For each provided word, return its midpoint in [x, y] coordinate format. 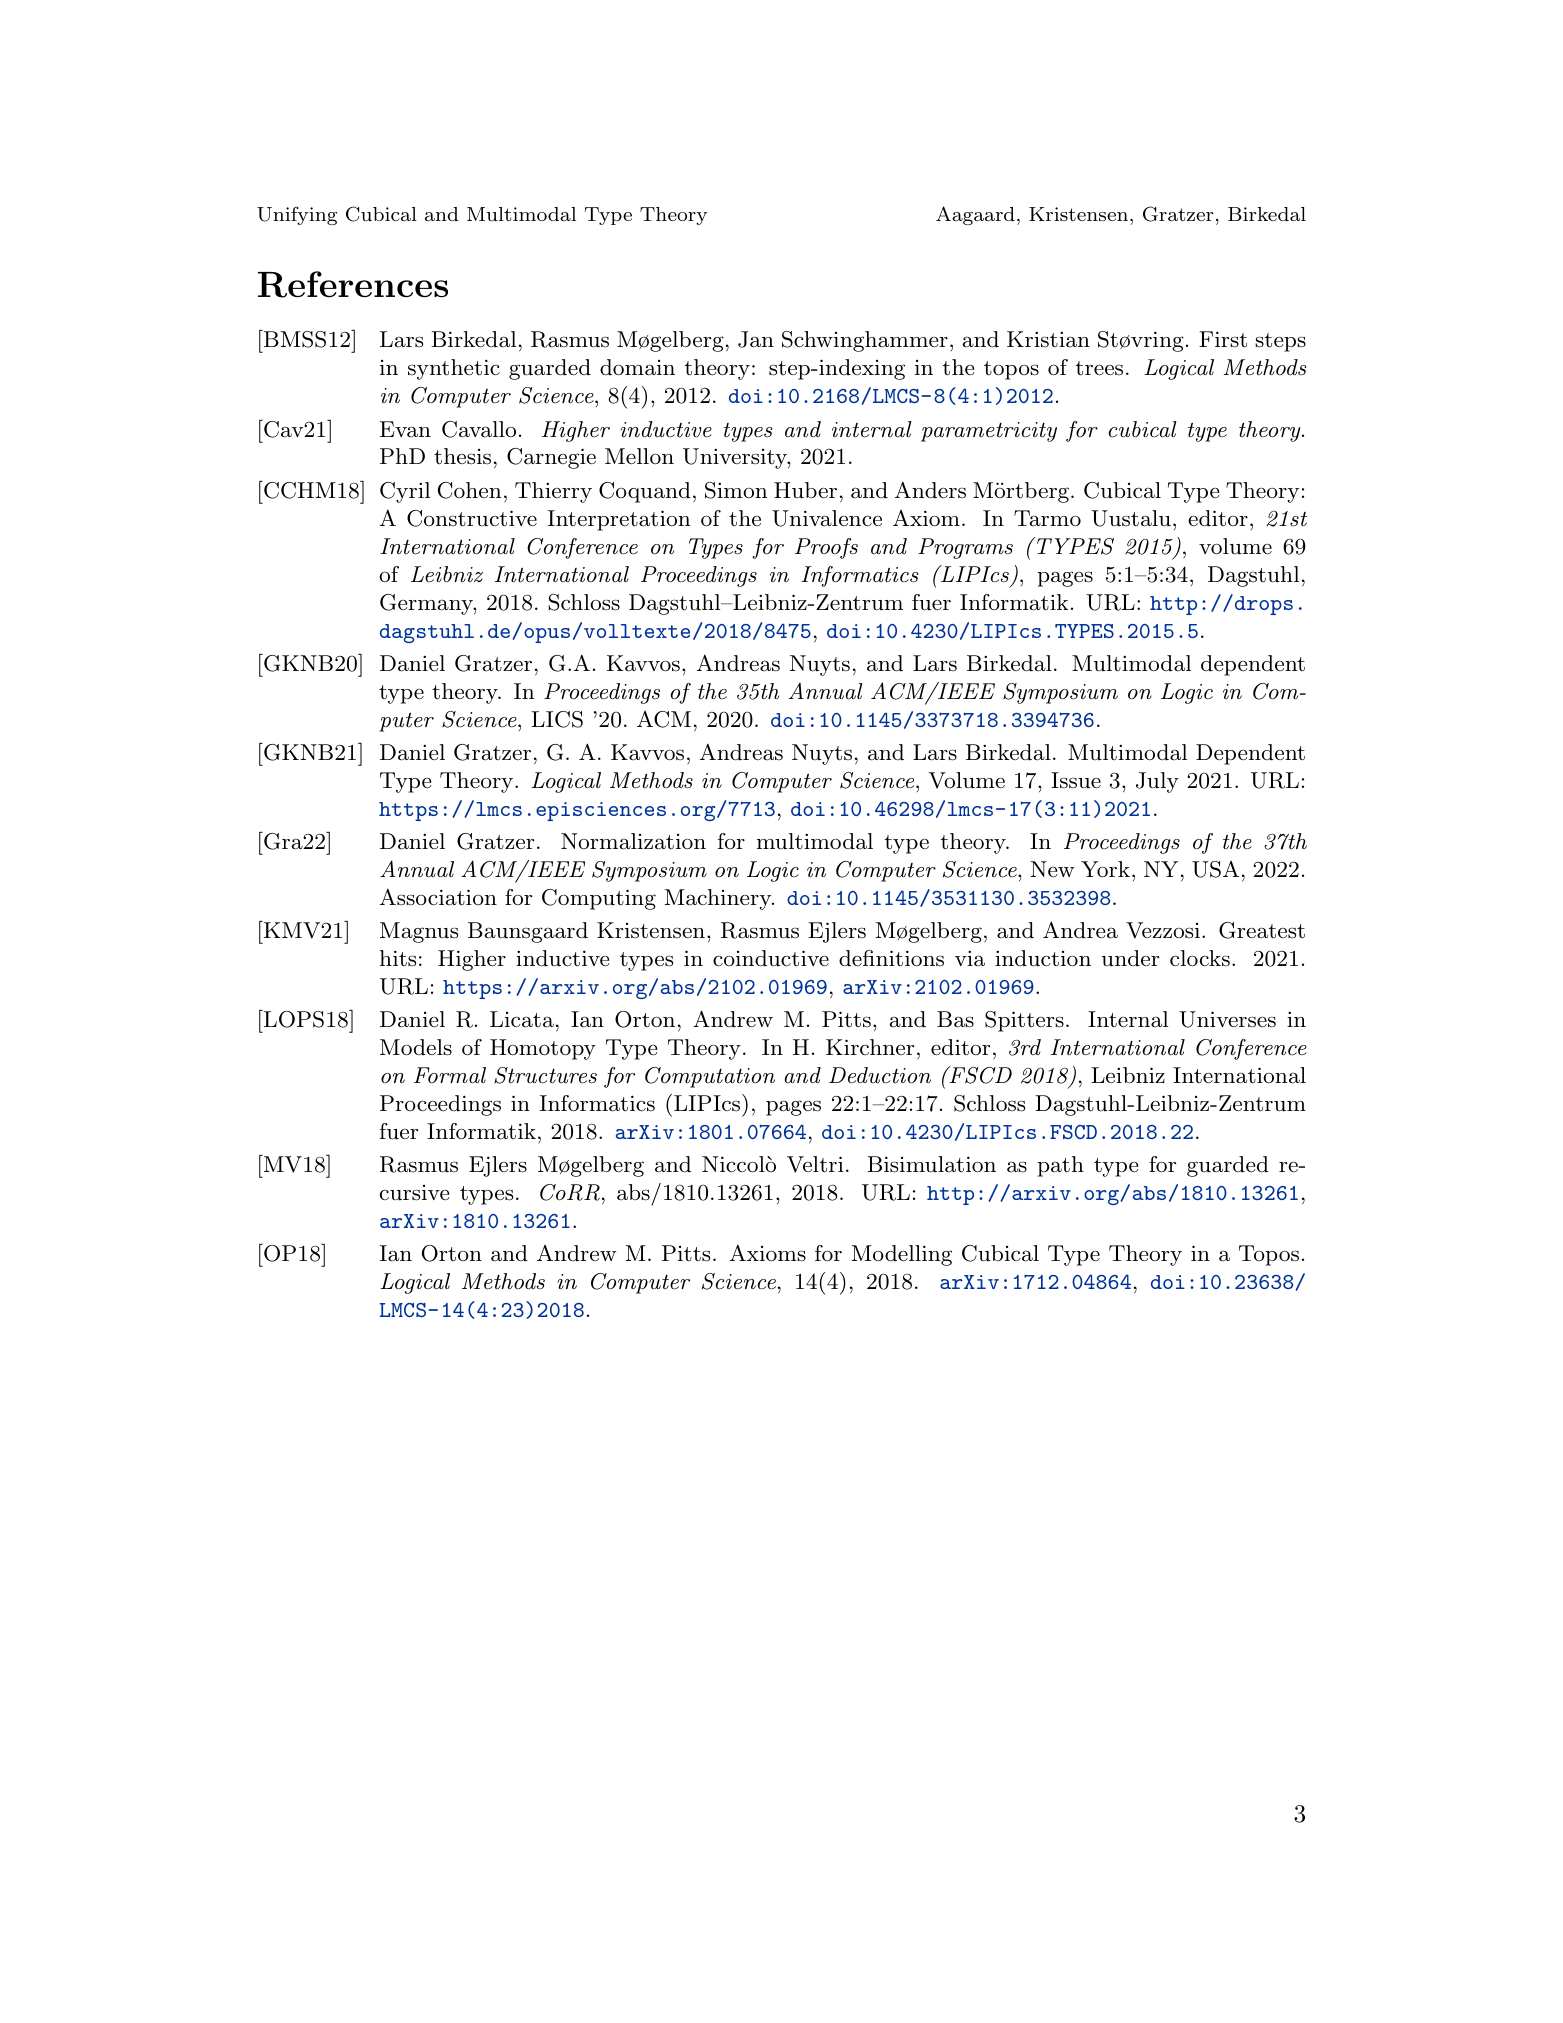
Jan [756, 339]
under [1130, 958]
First [1223, 339]
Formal [450, 1075]
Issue [1076, 780]
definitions [891, 958]
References [353, 284]
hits [398, 958]
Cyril [405, 492]
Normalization [633, 841]
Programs [965, 548]
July [1157, 782]
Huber [805, 490]
